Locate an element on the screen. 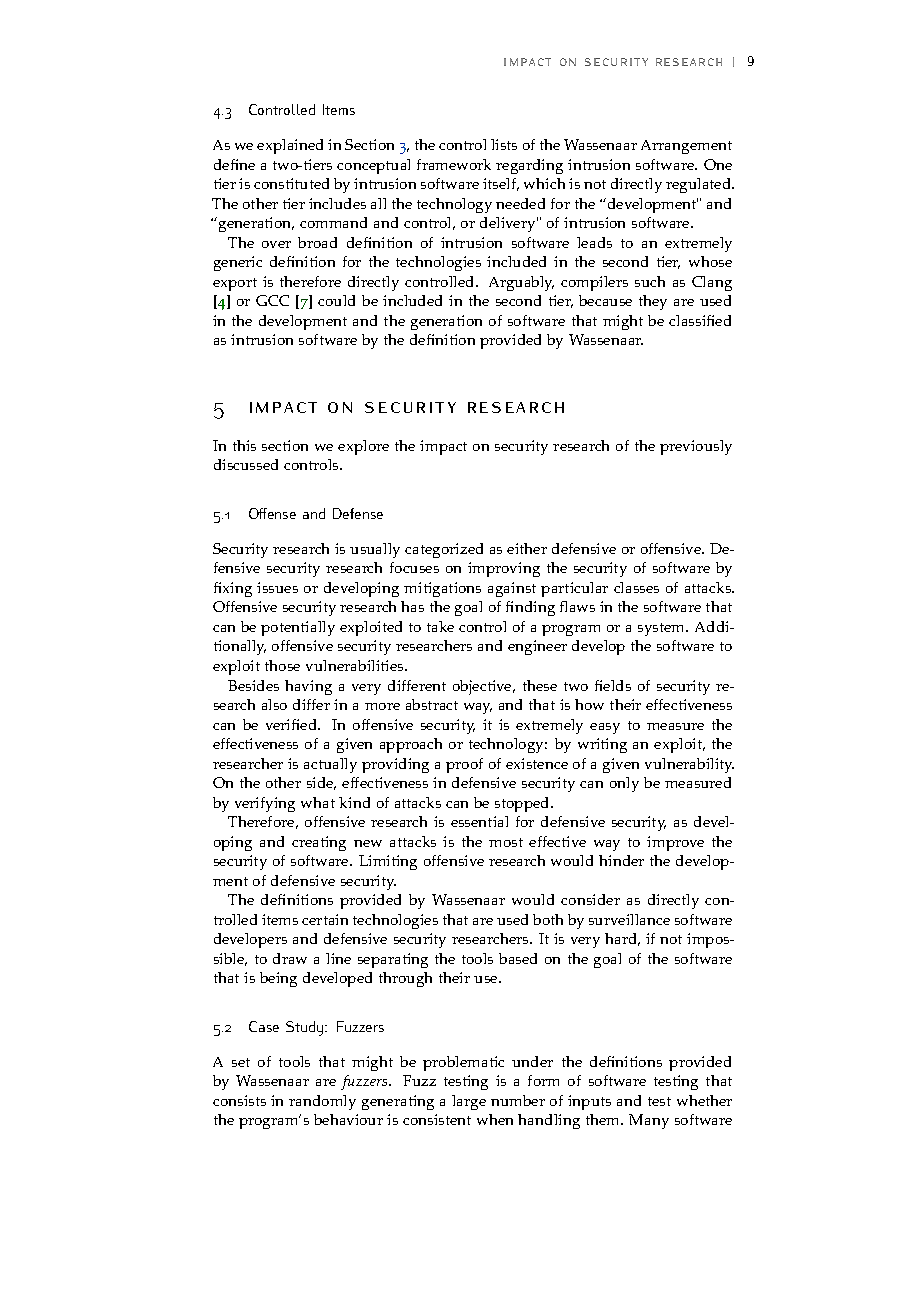 This screenshot has width=924, height=1308. randomly is located at coordinates (322, 1102).
